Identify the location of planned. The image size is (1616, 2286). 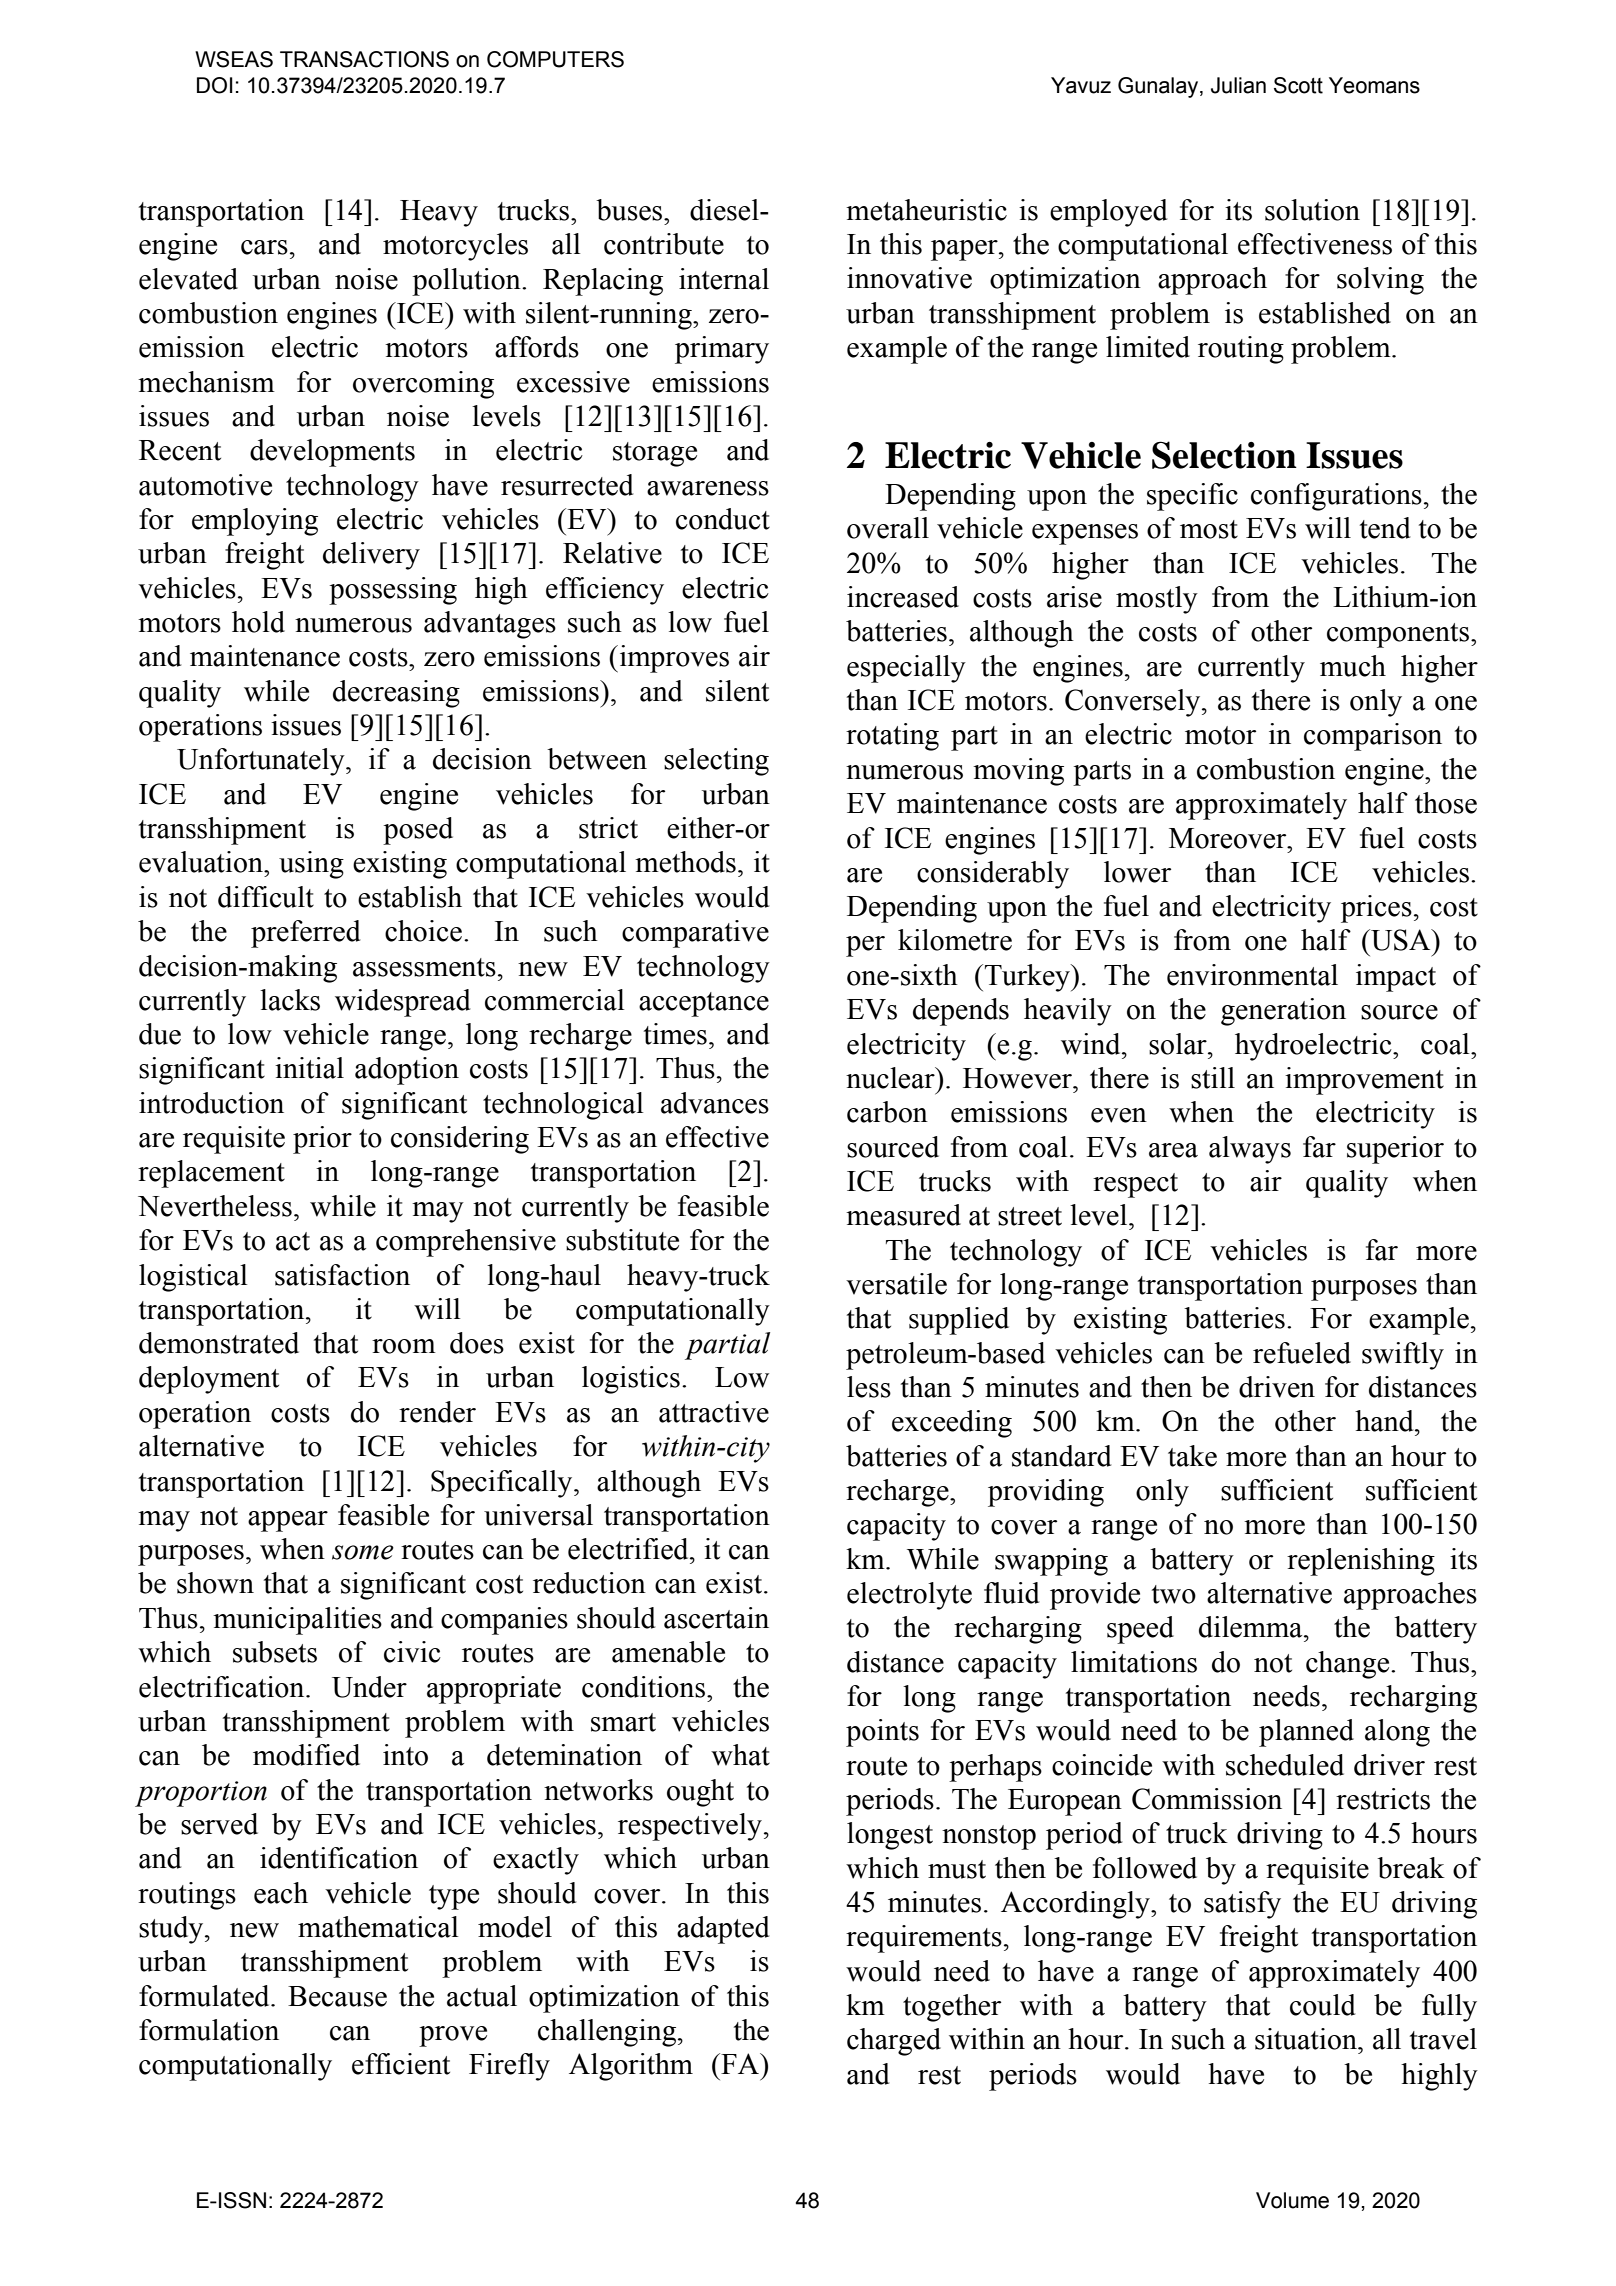
(1306, 1733).
